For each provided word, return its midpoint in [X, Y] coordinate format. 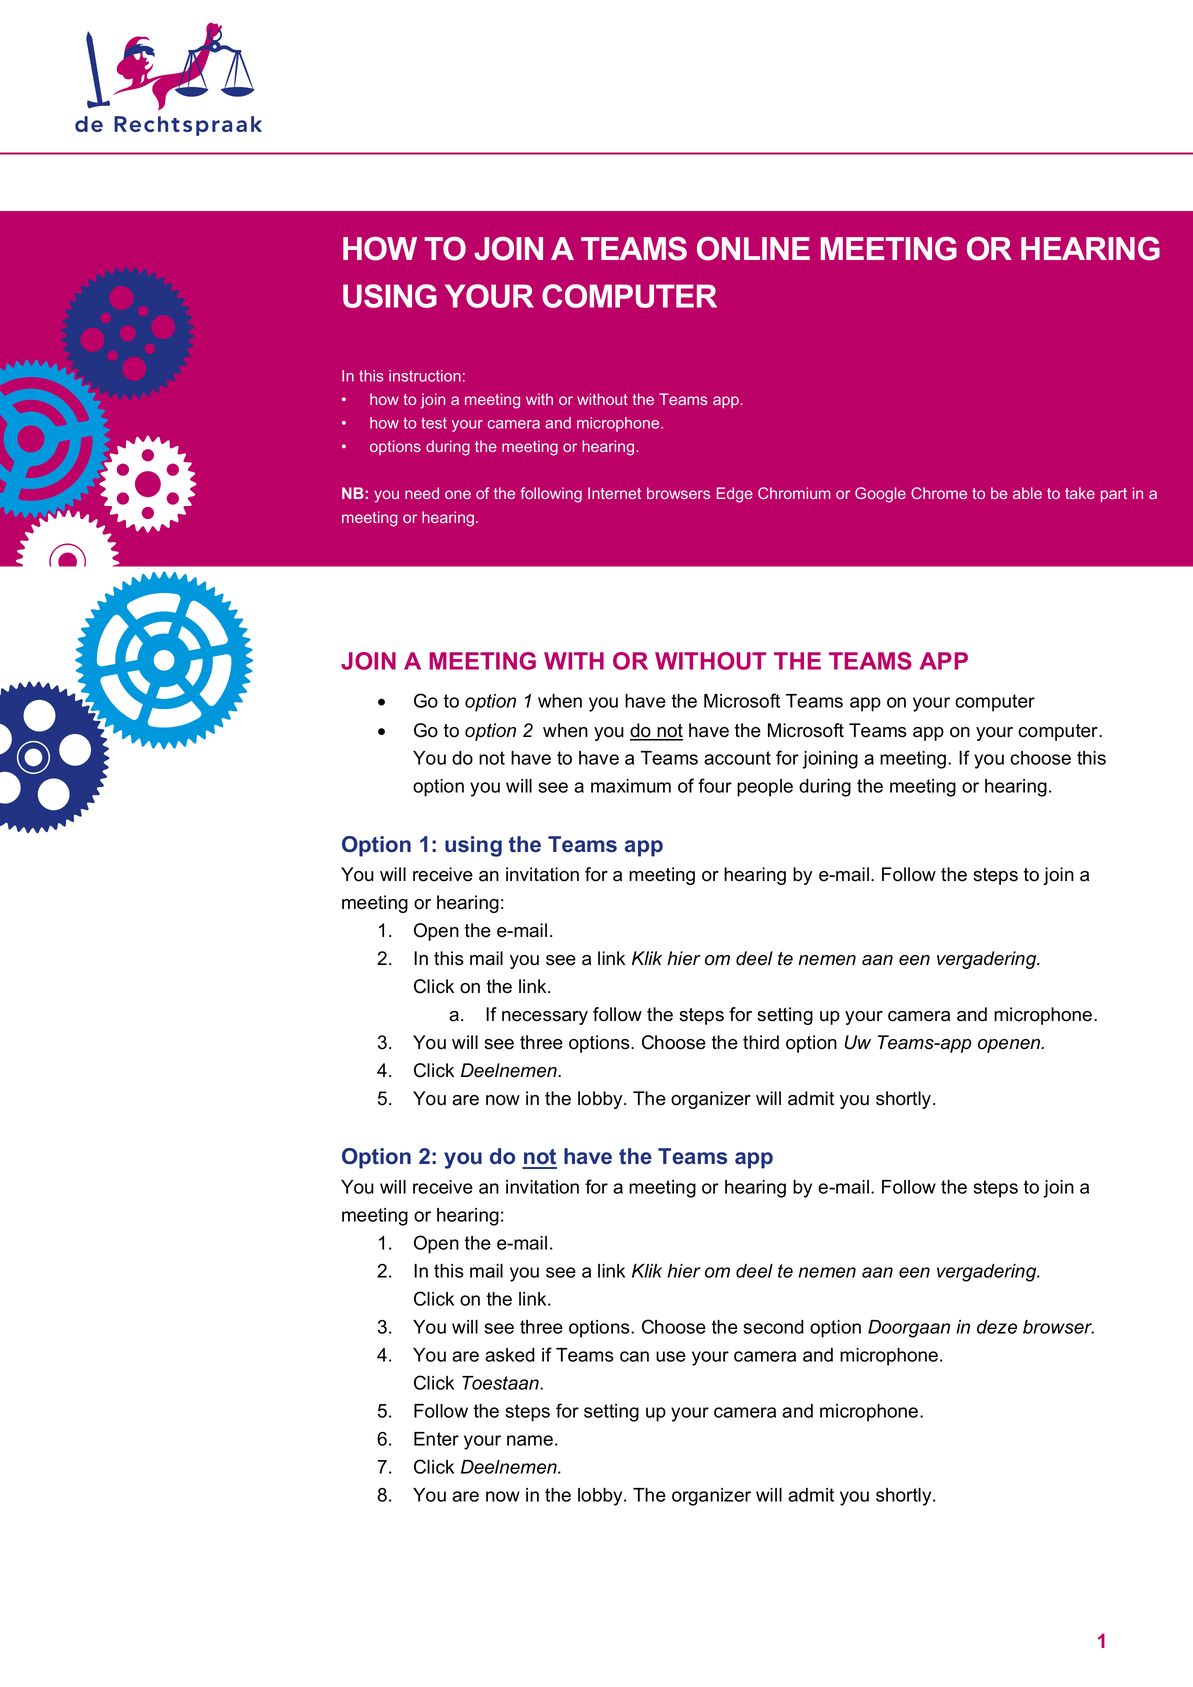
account [737, 758]
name [530, 1440]
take [1080, 493]
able [1027, 493]
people [765, 788]
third [761, 1042]
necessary [545, 1018]
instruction [425, 376]
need [422, 493]
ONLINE [753, 249]
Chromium [794, 493]
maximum [631, 786]
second [773, 1327]
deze [997, 1327]
